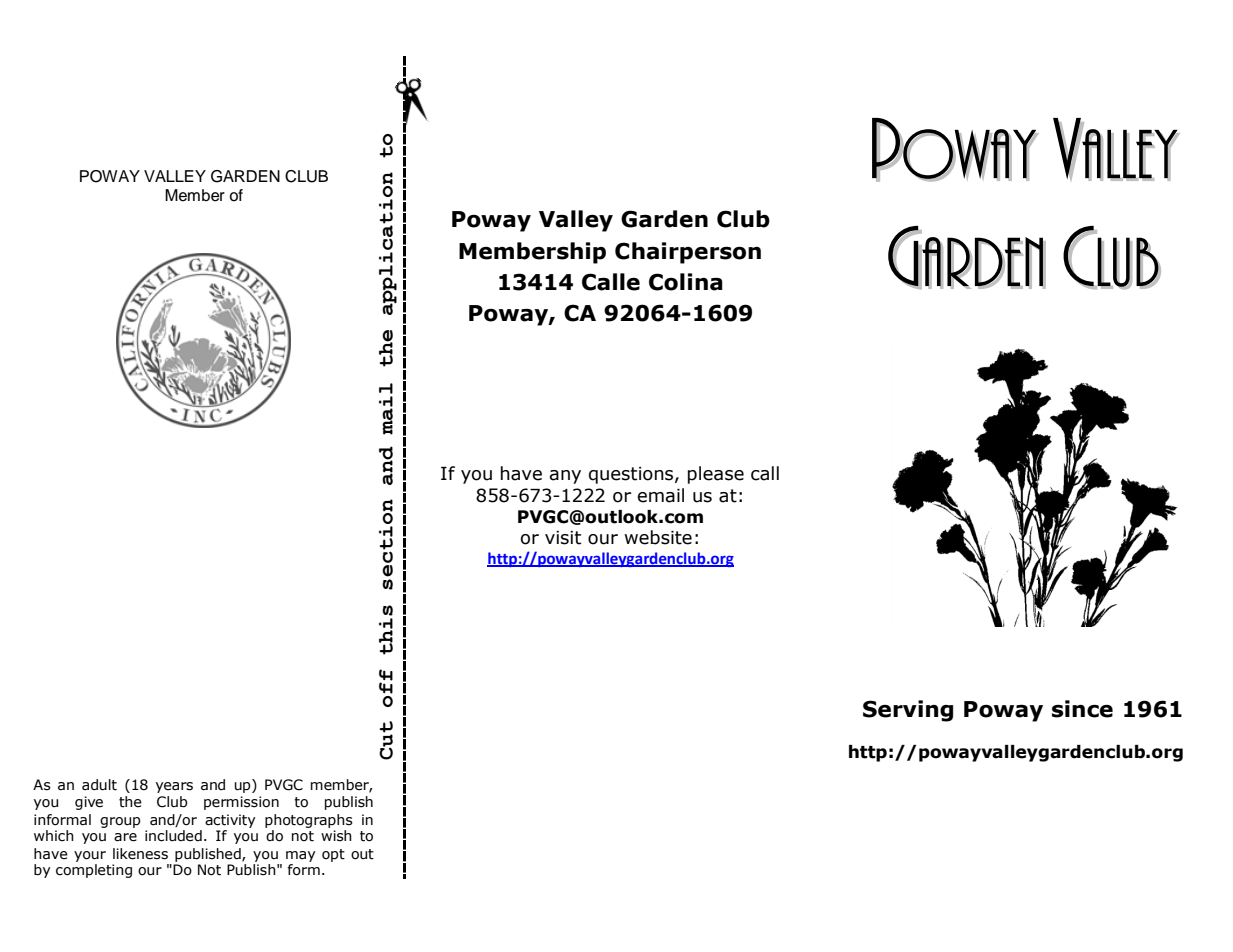  What do you see at coordinates (230, 821) in the image?
I see `activity` at bounding box center [230, 821].
